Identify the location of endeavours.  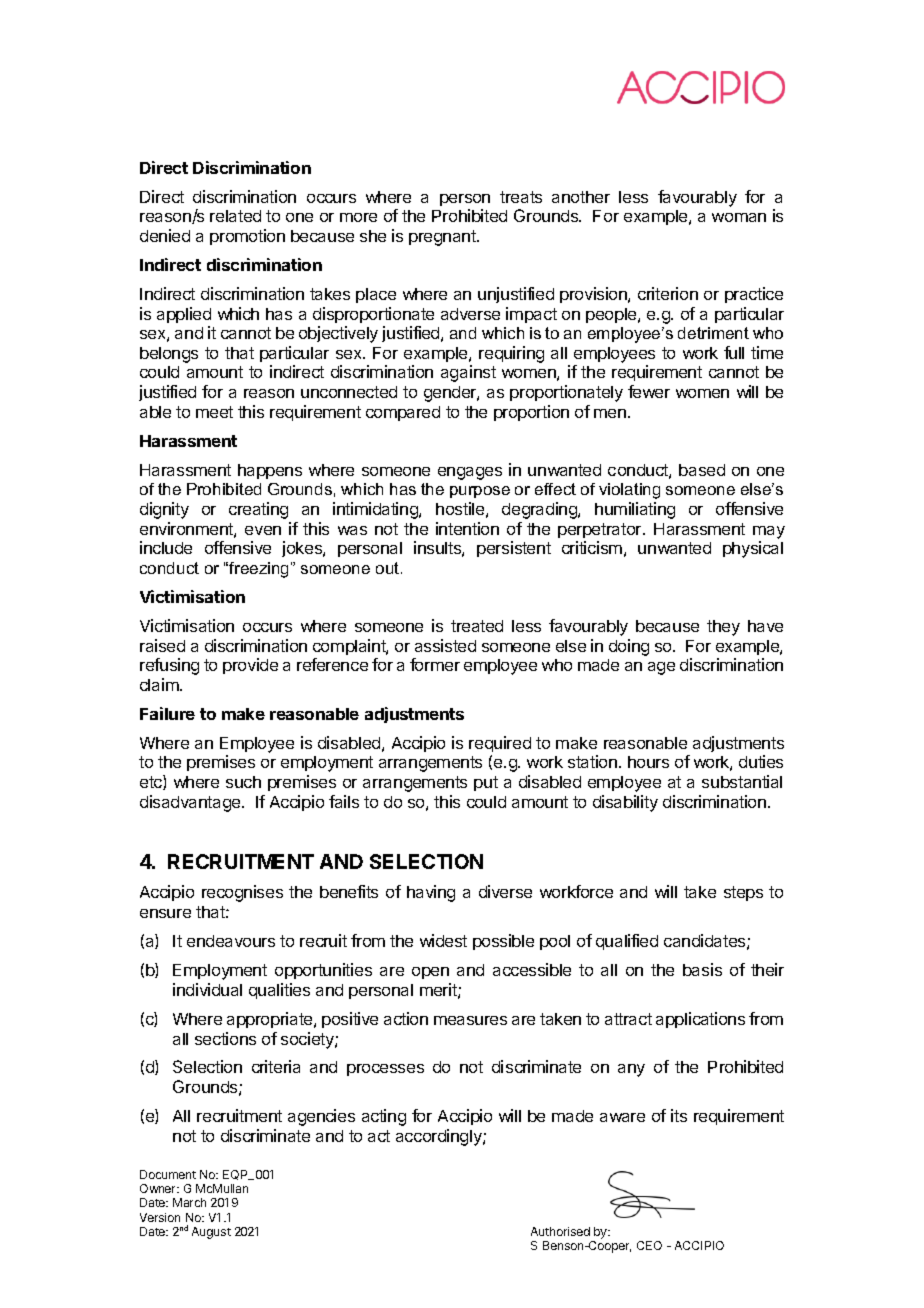
(231, 941).
